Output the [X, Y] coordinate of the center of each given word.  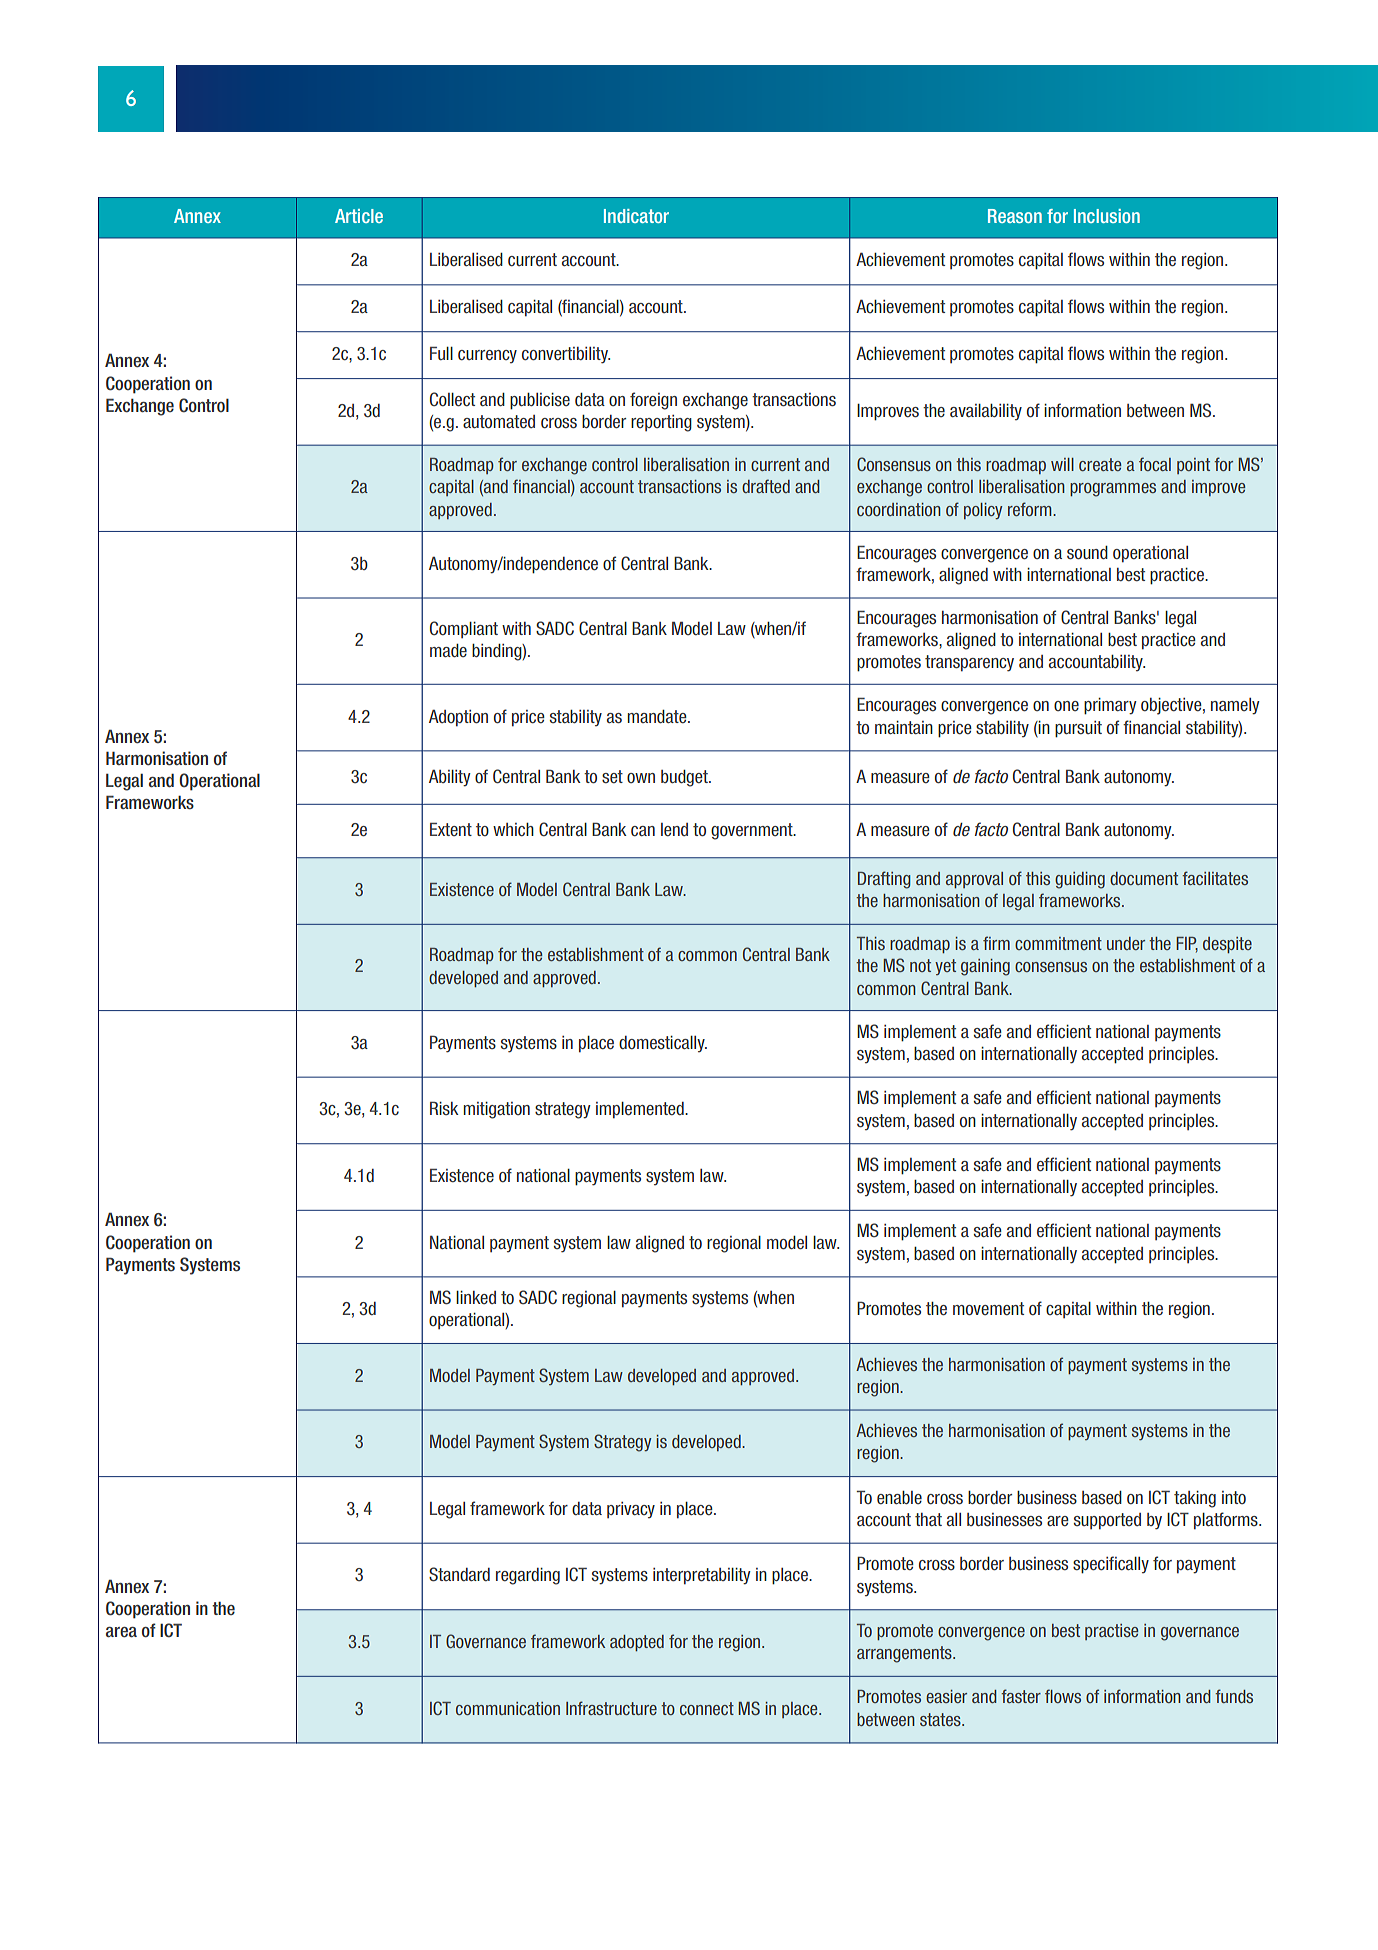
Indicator [636, 216]
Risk [444, 1108]
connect [707, 1708]
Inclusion [1107, 216]
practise [1111, 1632]
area [121, 1632]
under [1126, 943]
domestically [663, 1044]
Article [359, 216]
